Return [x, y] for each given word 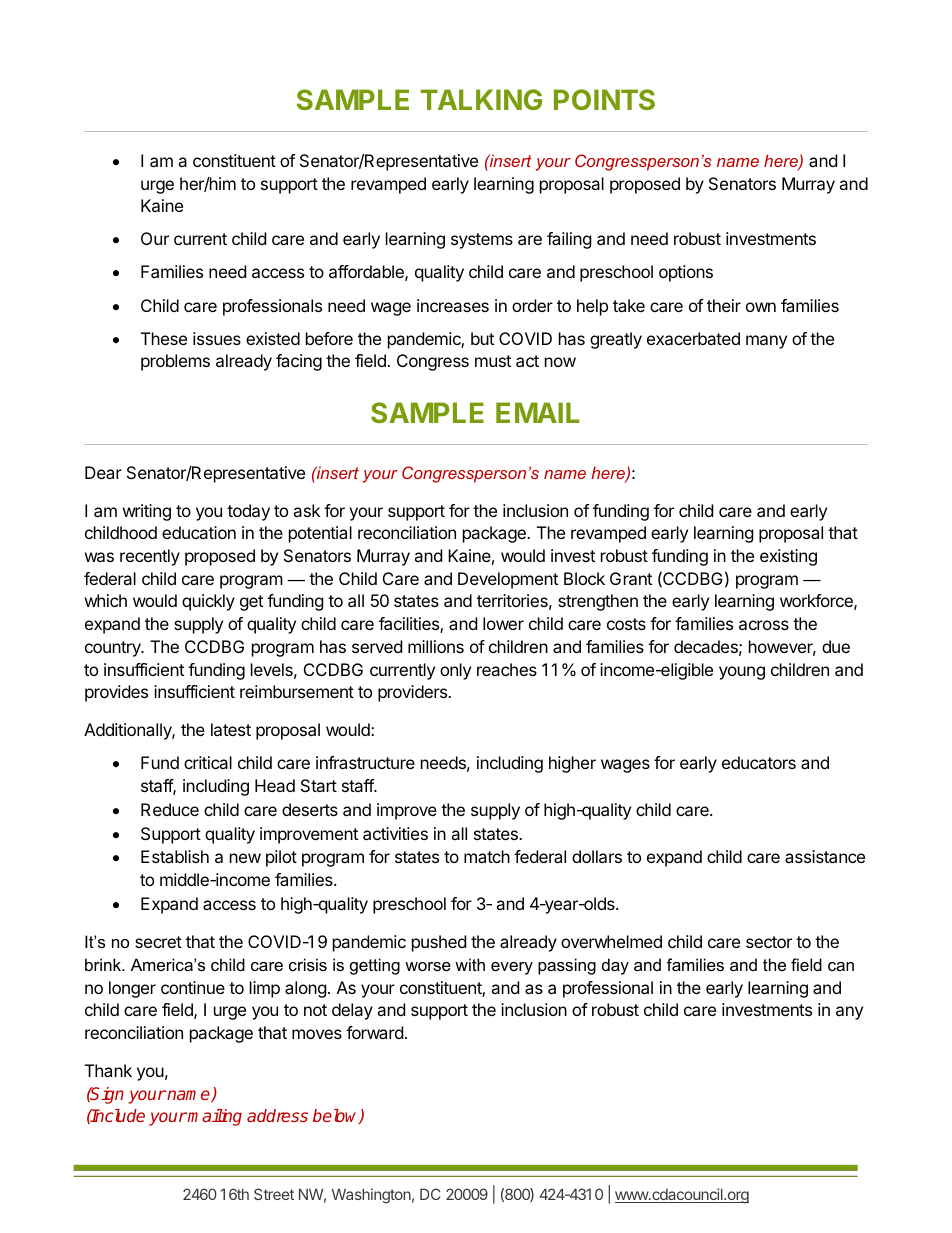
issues [217, 338]
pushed [439, 943]
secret [158, 942]
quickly [208, 602]
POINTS [604, 99]
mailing [214, 1117]
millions [436, 646]
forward [374, 1032]
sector [769, 942]
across [764, 625]
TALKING [481, 99]
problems [175, 362]
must [493, 361]
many [766, 342]
